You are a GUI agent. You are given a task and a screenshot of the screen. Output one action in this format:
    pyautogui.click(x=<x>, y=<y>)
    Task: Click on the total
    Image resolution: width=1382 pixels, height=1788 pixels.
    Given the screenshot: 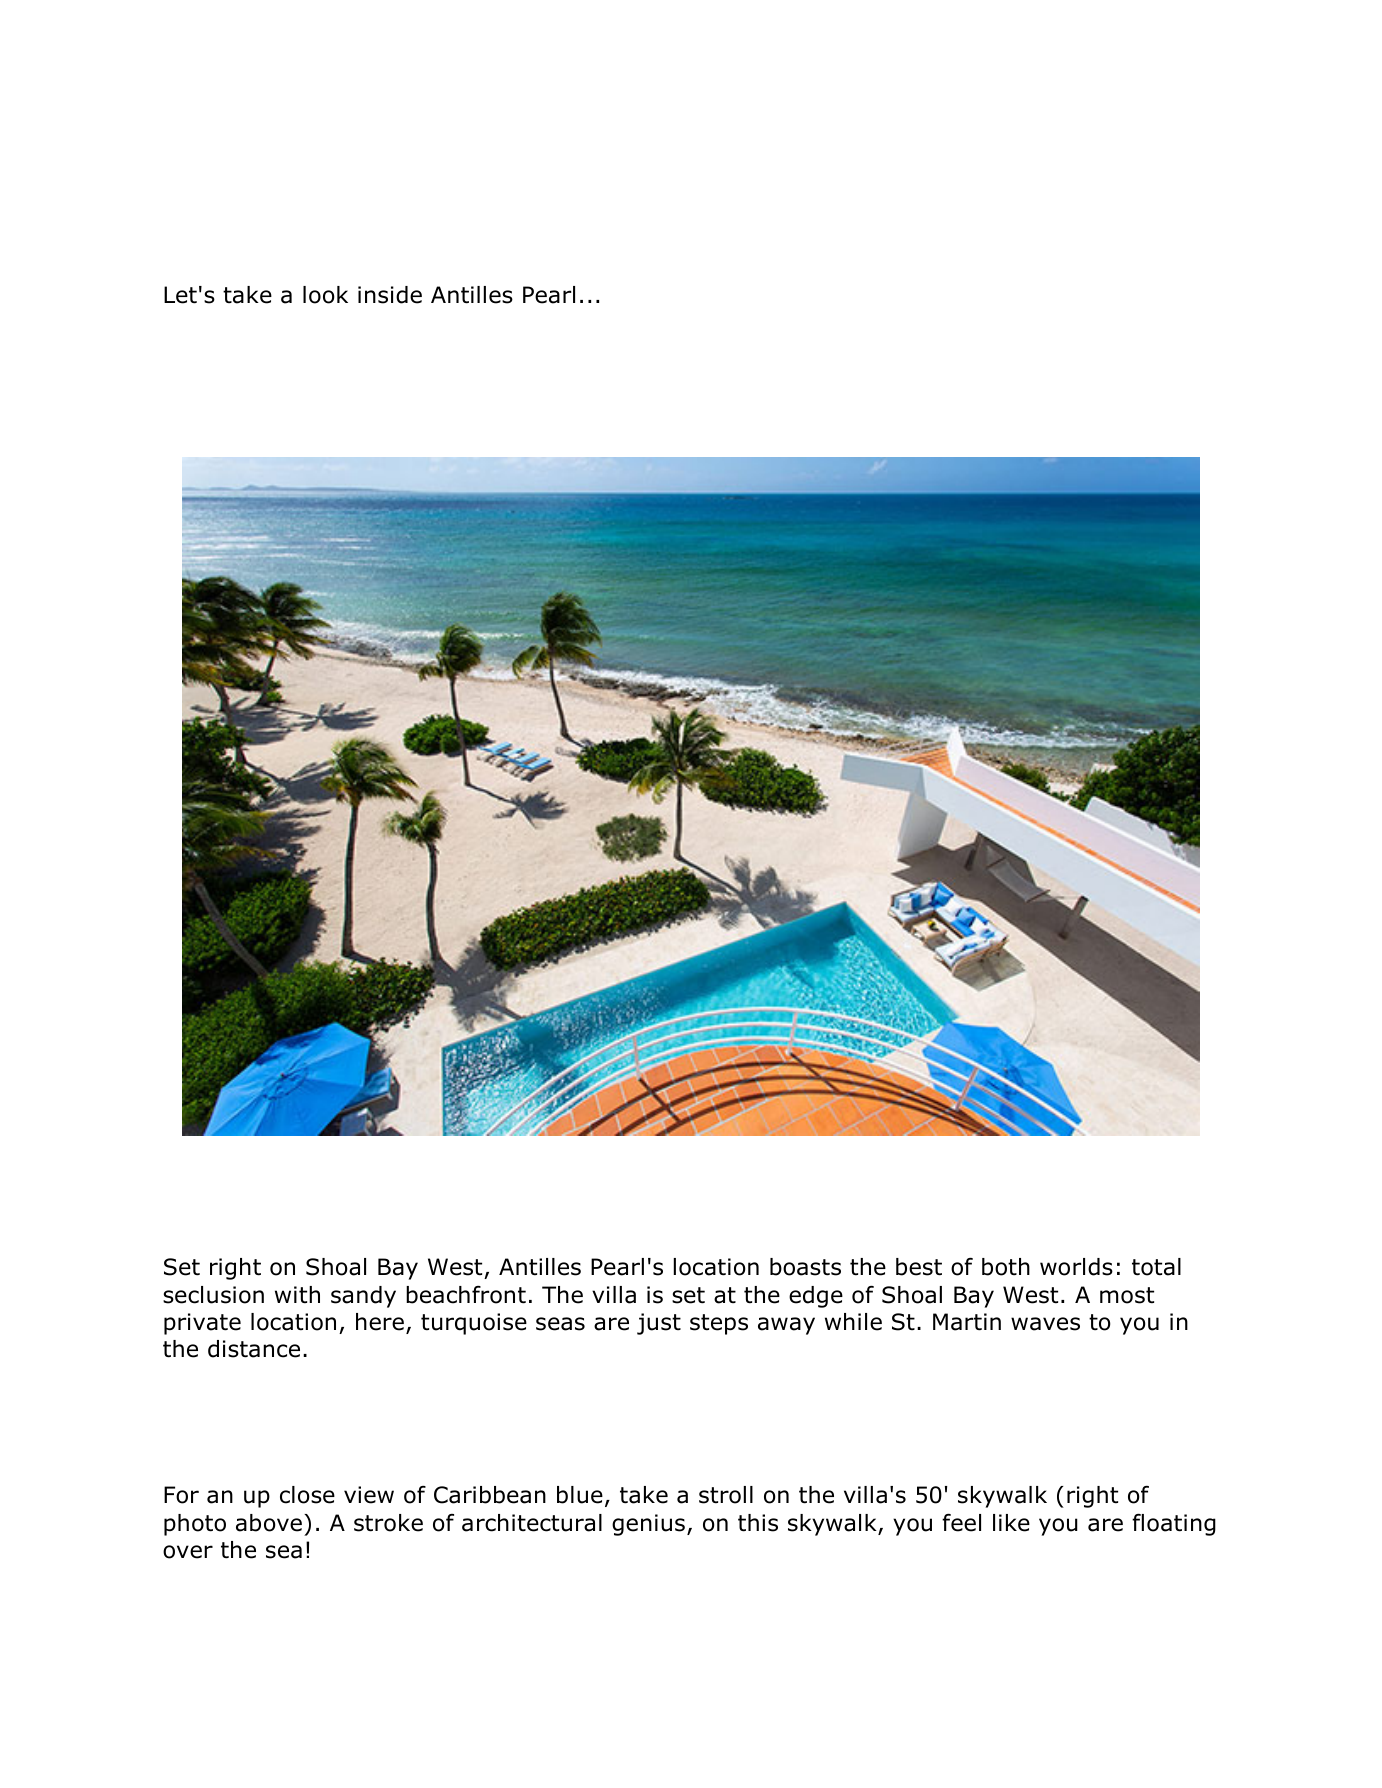 What is the action you would take?
    pyautogui.click(x=1156, y=1267)
